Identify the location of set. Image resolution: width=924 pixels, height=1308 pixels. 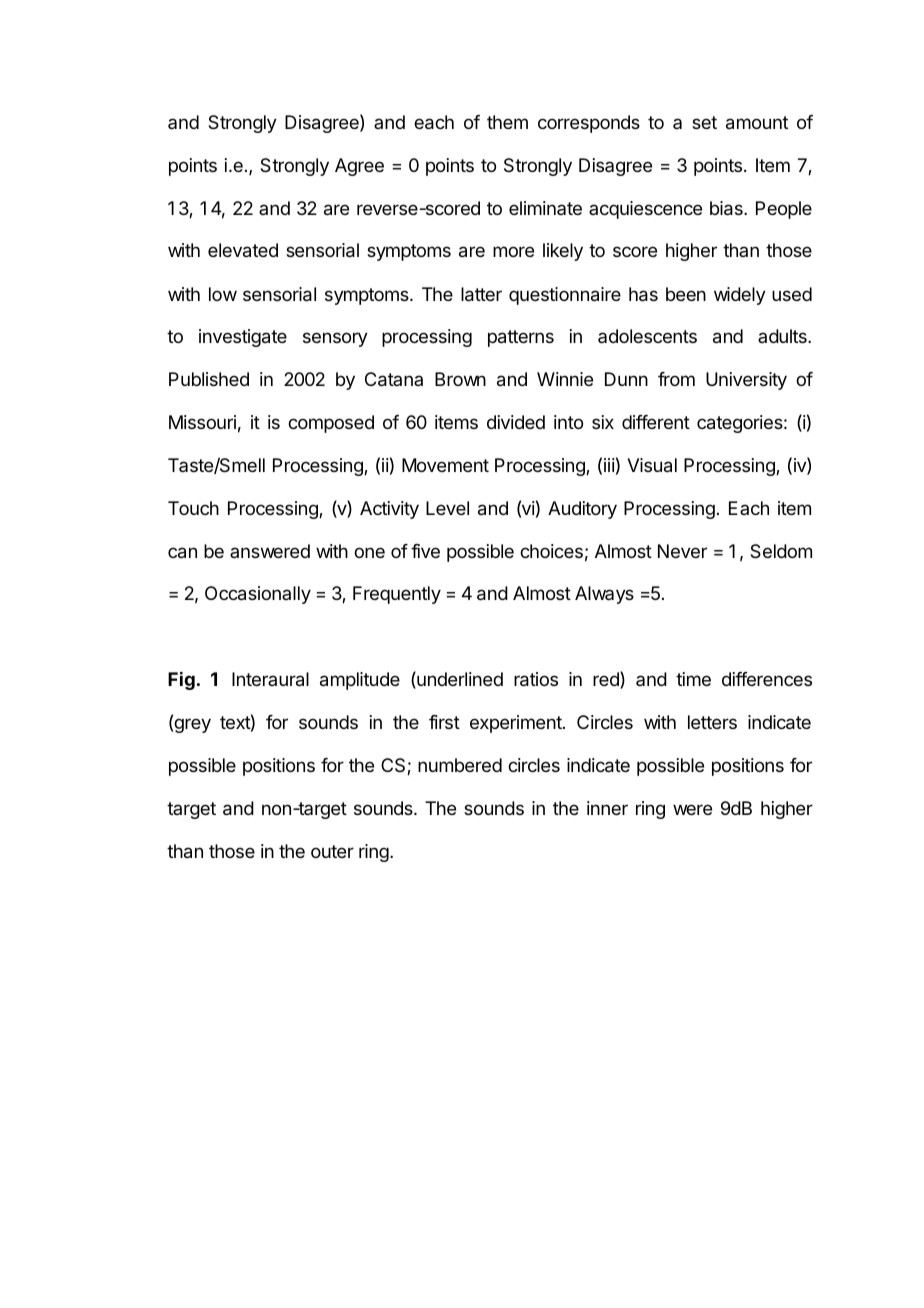
(704, 122).
